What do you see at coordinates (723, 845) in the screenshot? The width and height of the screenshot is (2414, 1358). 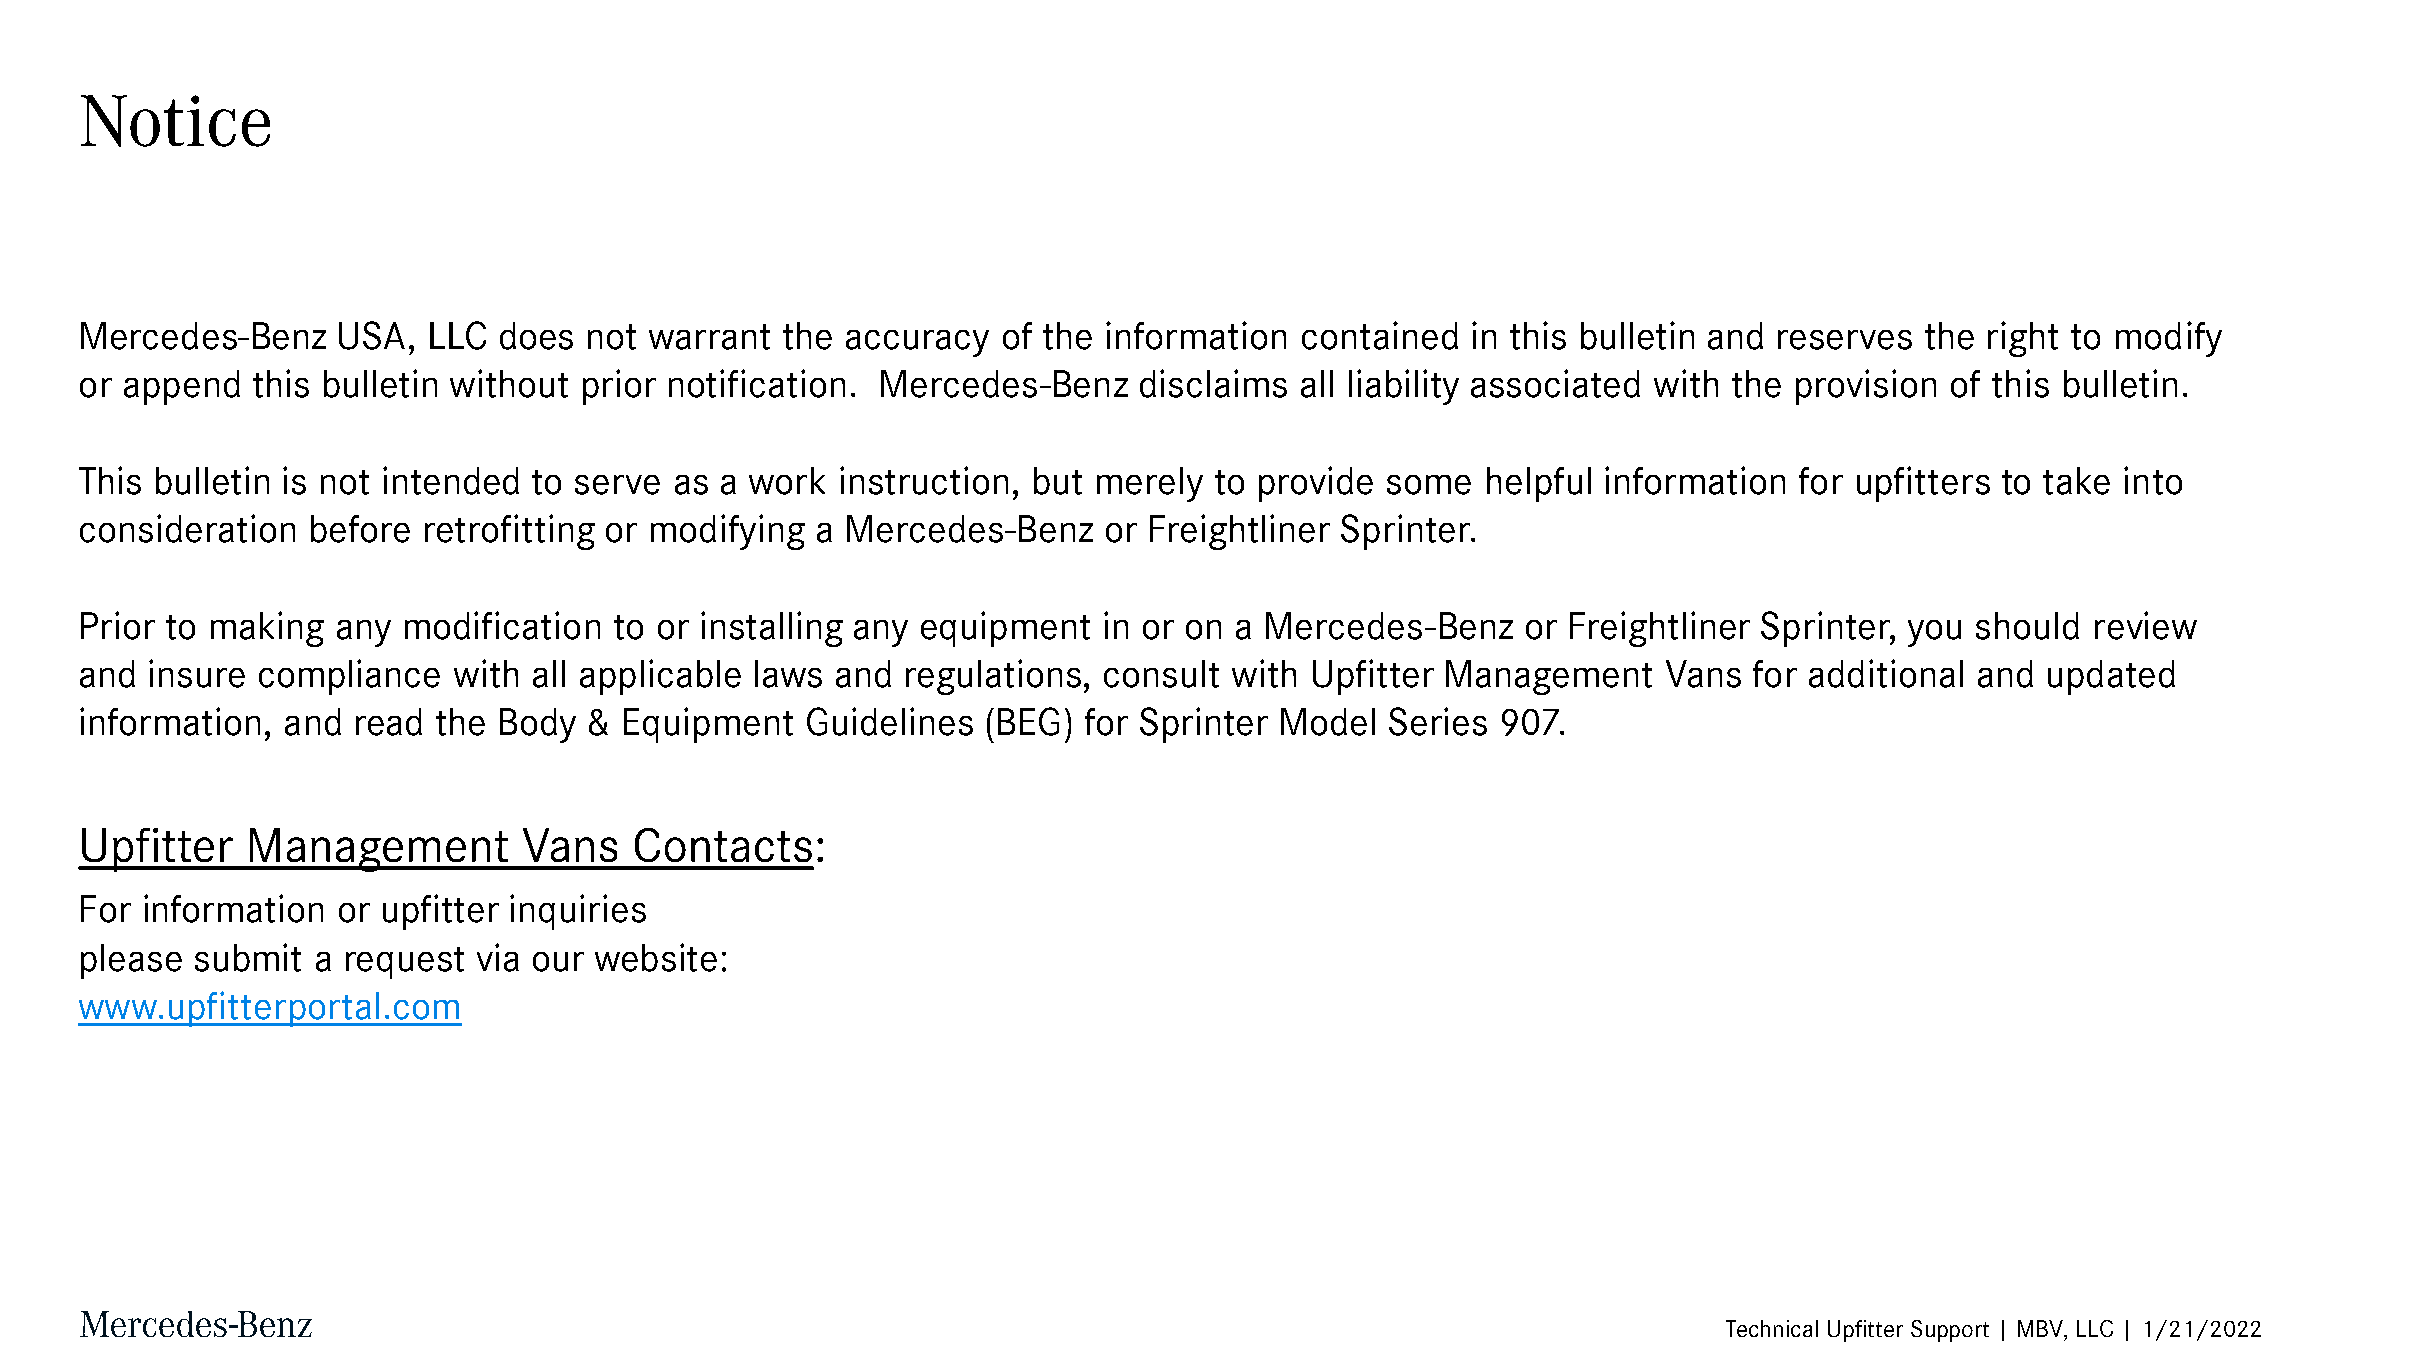 I see `Contacts` at bounding box center [723, 845].
